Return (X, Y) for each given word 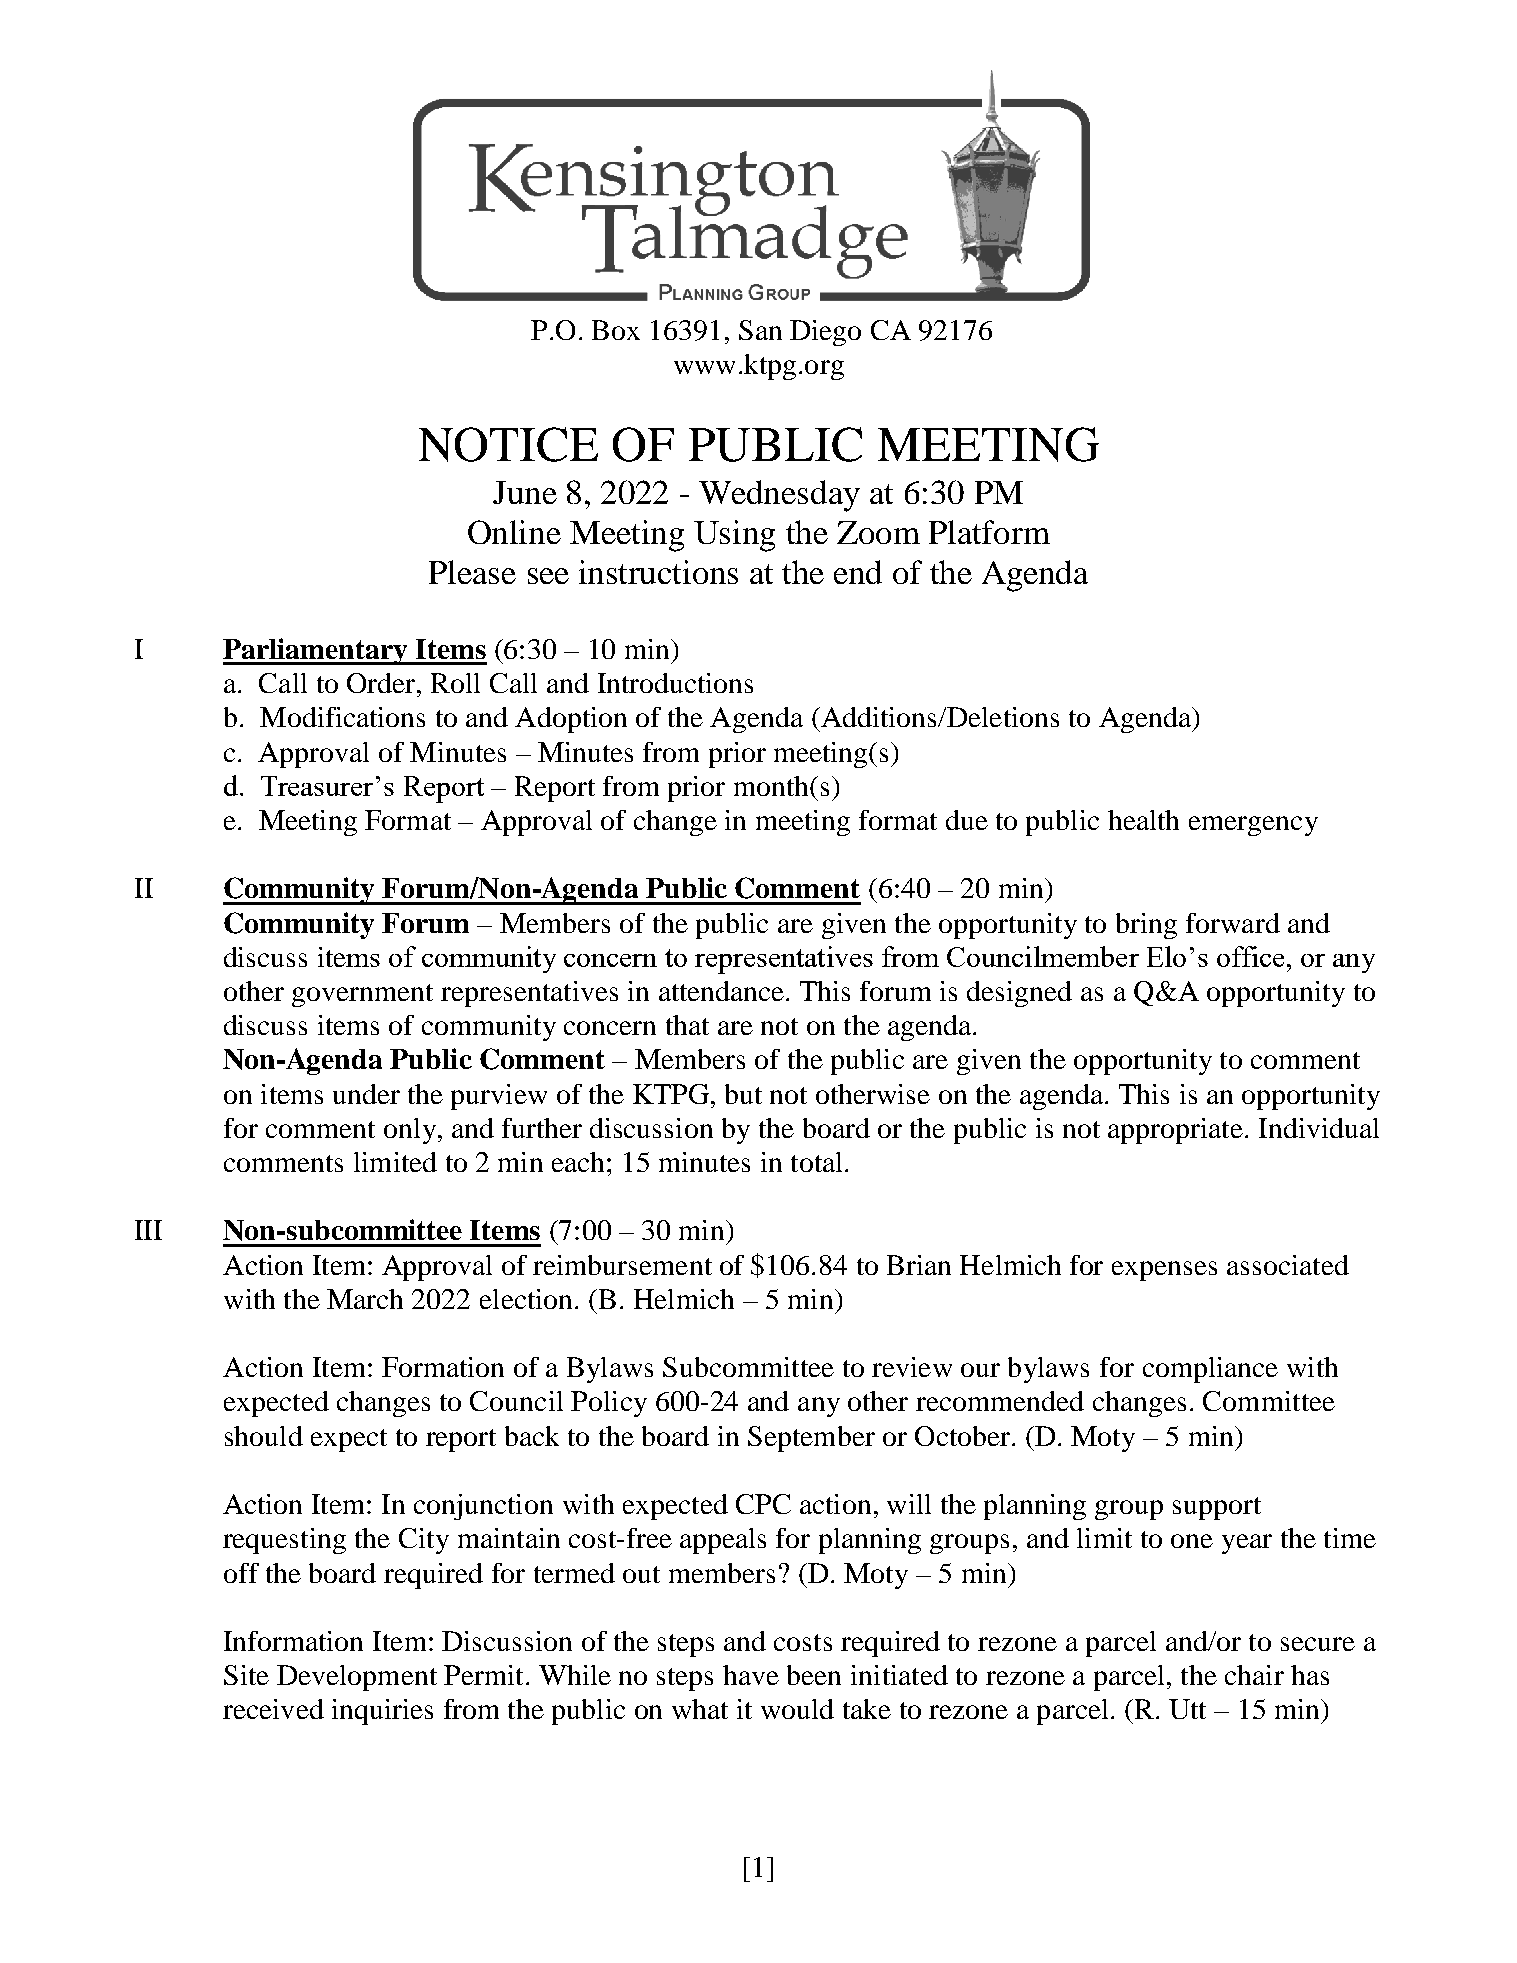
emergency (1253, 826)
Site (246, 1675)
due (967, 820)
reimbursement (622, 1265)
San (760, 330)
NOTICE (508, 444)
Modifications (342, 717)
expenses (1164, 1271)
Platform (989, 532)
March (365, 1299)
